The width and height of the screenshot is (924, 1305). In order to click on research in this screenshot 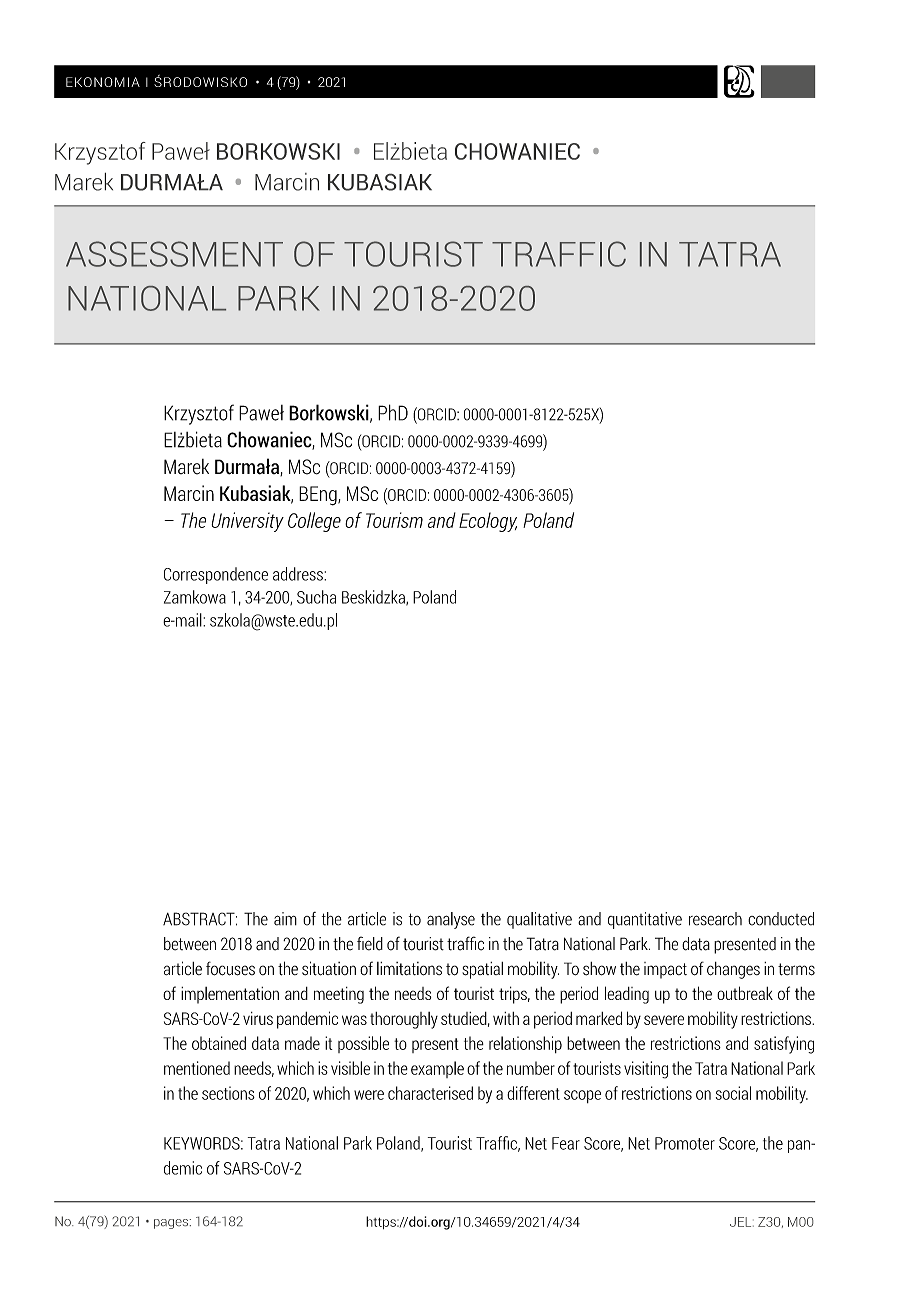, I will do `click(715, 919)`.
